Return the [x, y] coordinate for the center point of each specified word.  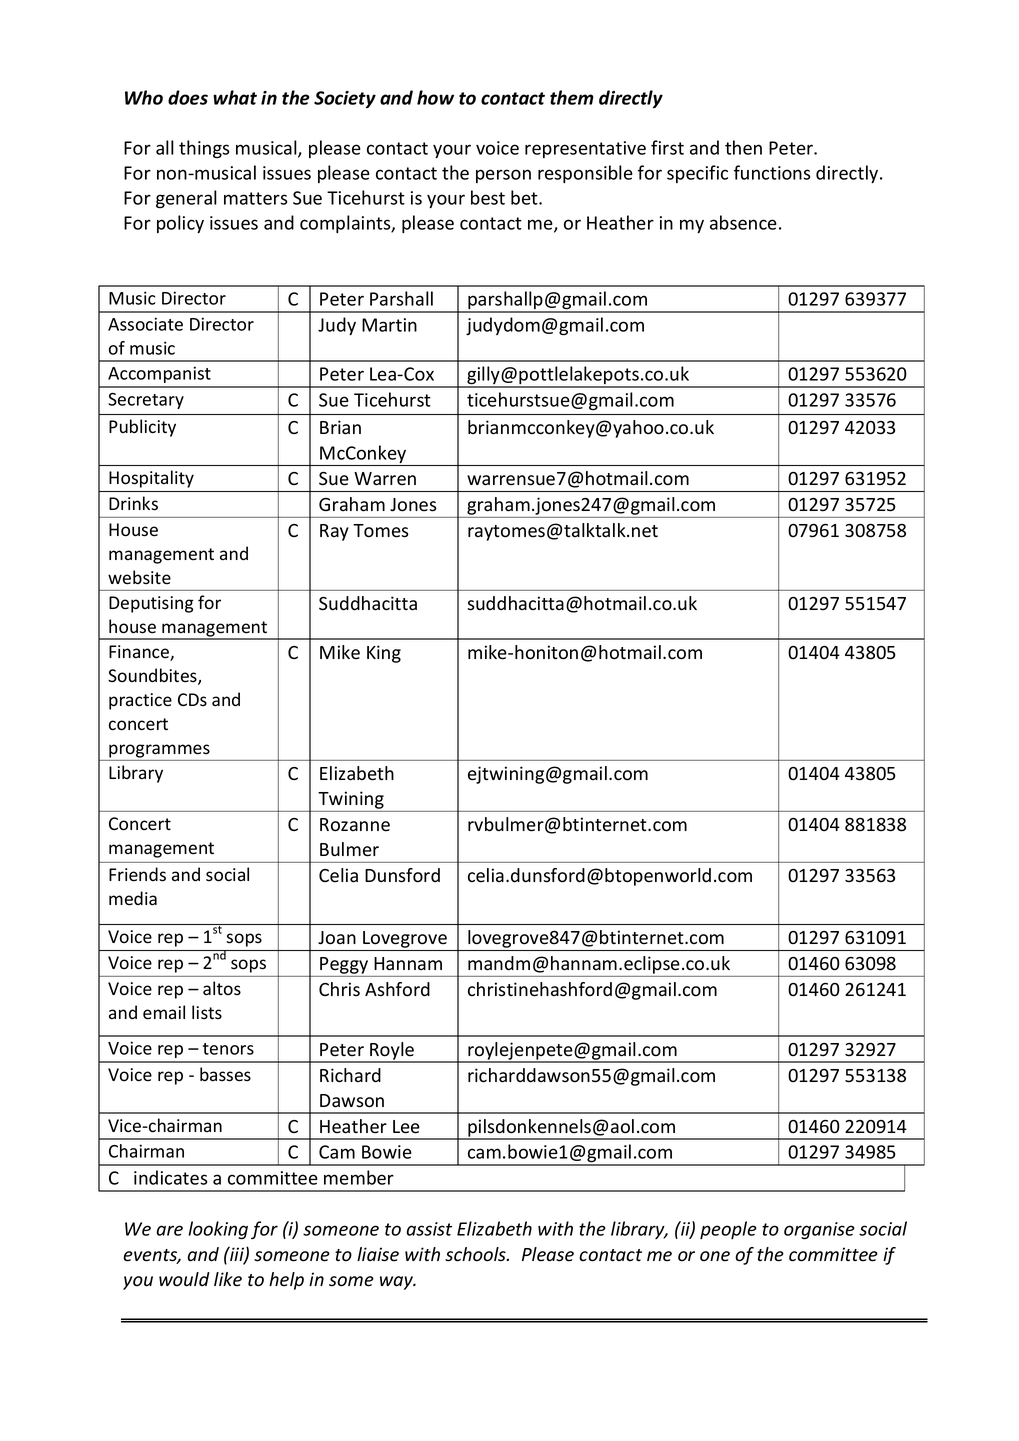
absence [743, 222]
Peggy [344, 965]
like [228, 1279]
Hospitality [151, 479]
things [204, 149]
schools [476, 1254]
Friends [137, 874]
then [743, 147]
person [503, 176]
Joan [337, 938]
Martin [389, 325]
